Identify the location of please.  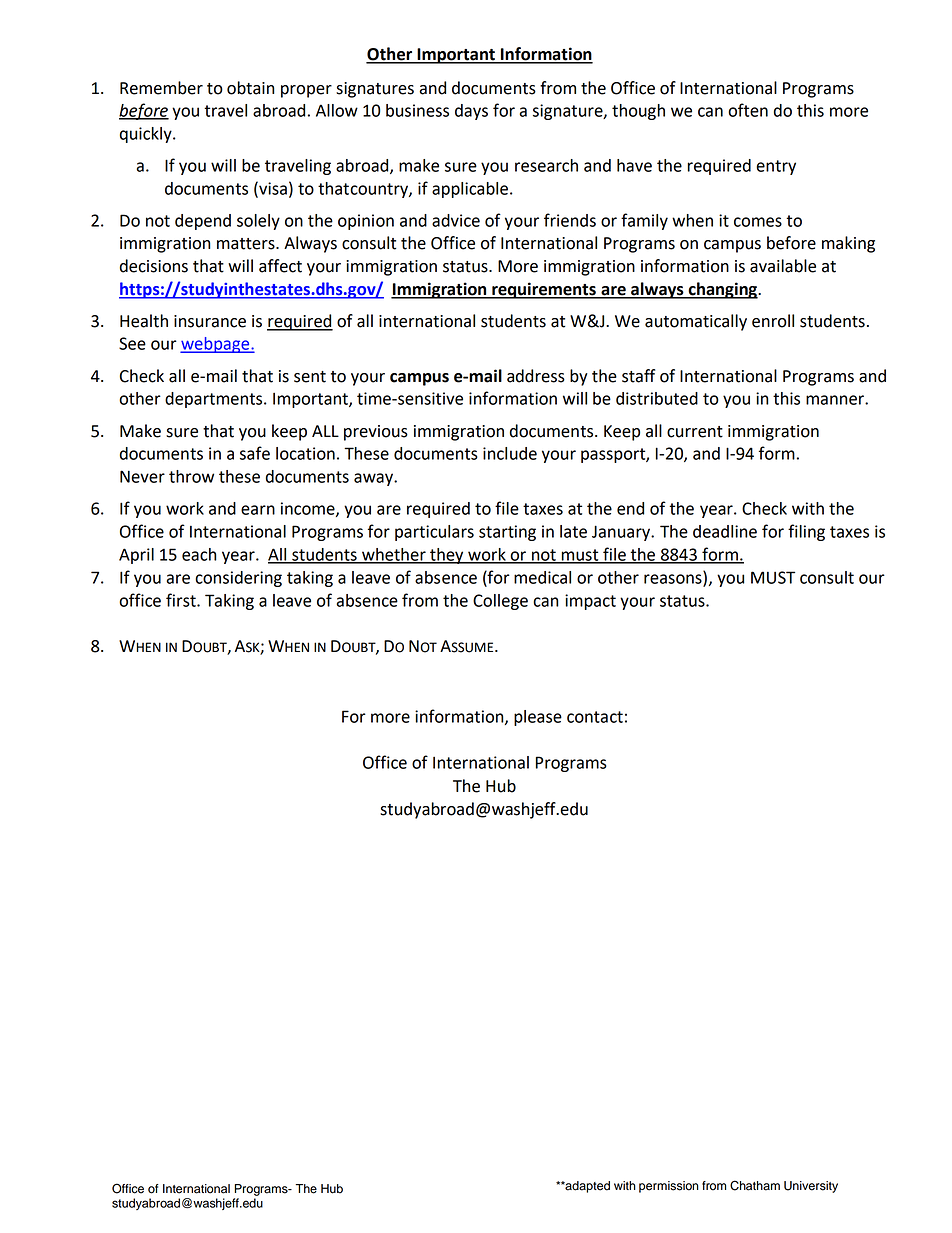
(538, 718).
